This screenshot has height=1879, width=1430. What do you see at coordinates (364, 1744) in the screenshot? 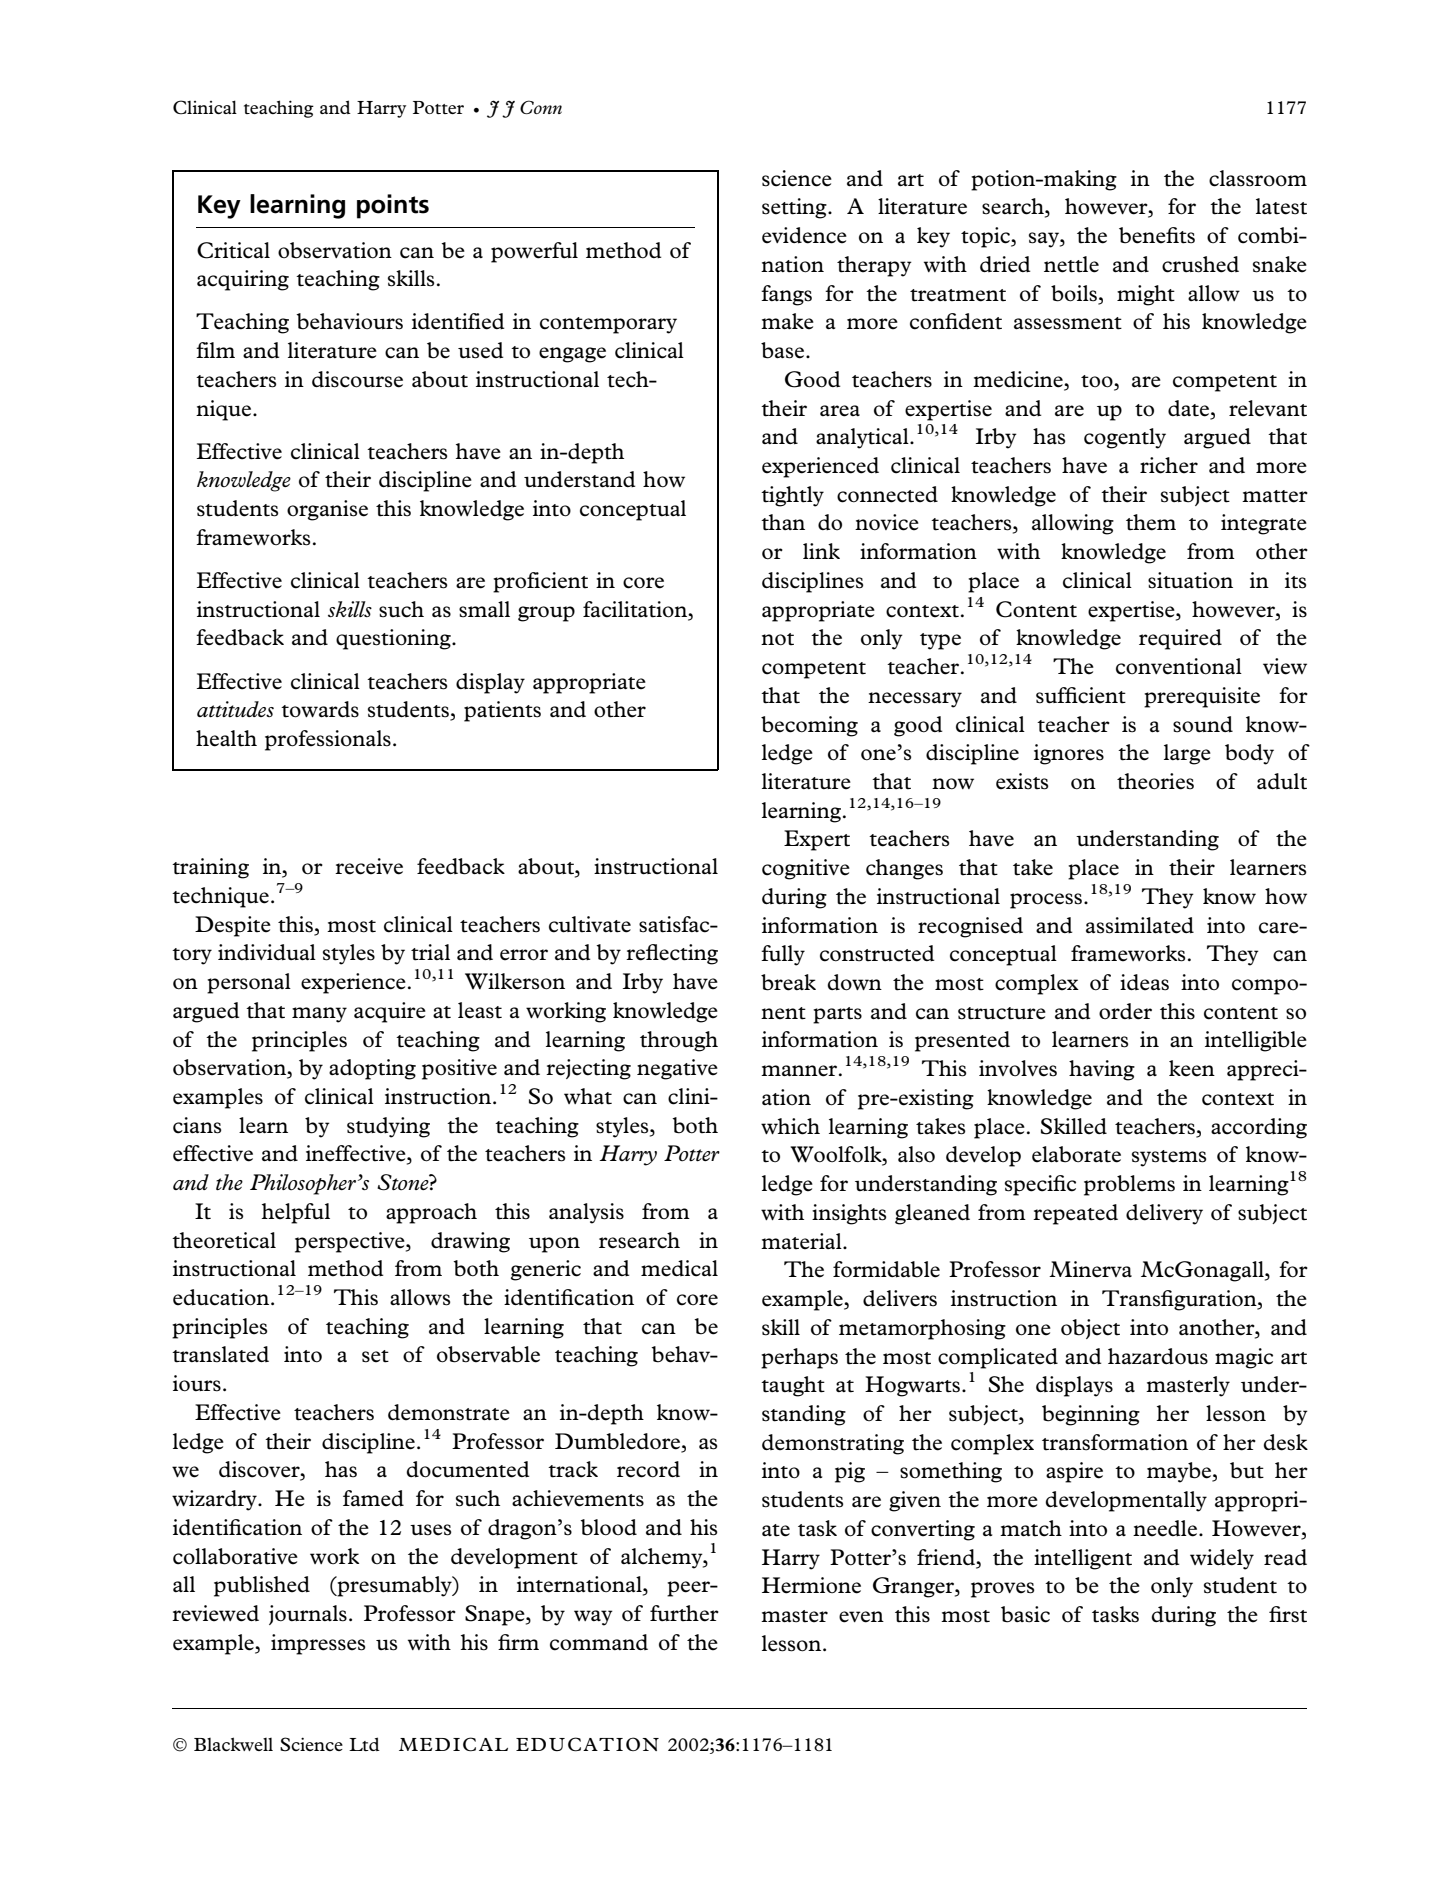
I see `Ltd` at bounding box center [364, 1744].
